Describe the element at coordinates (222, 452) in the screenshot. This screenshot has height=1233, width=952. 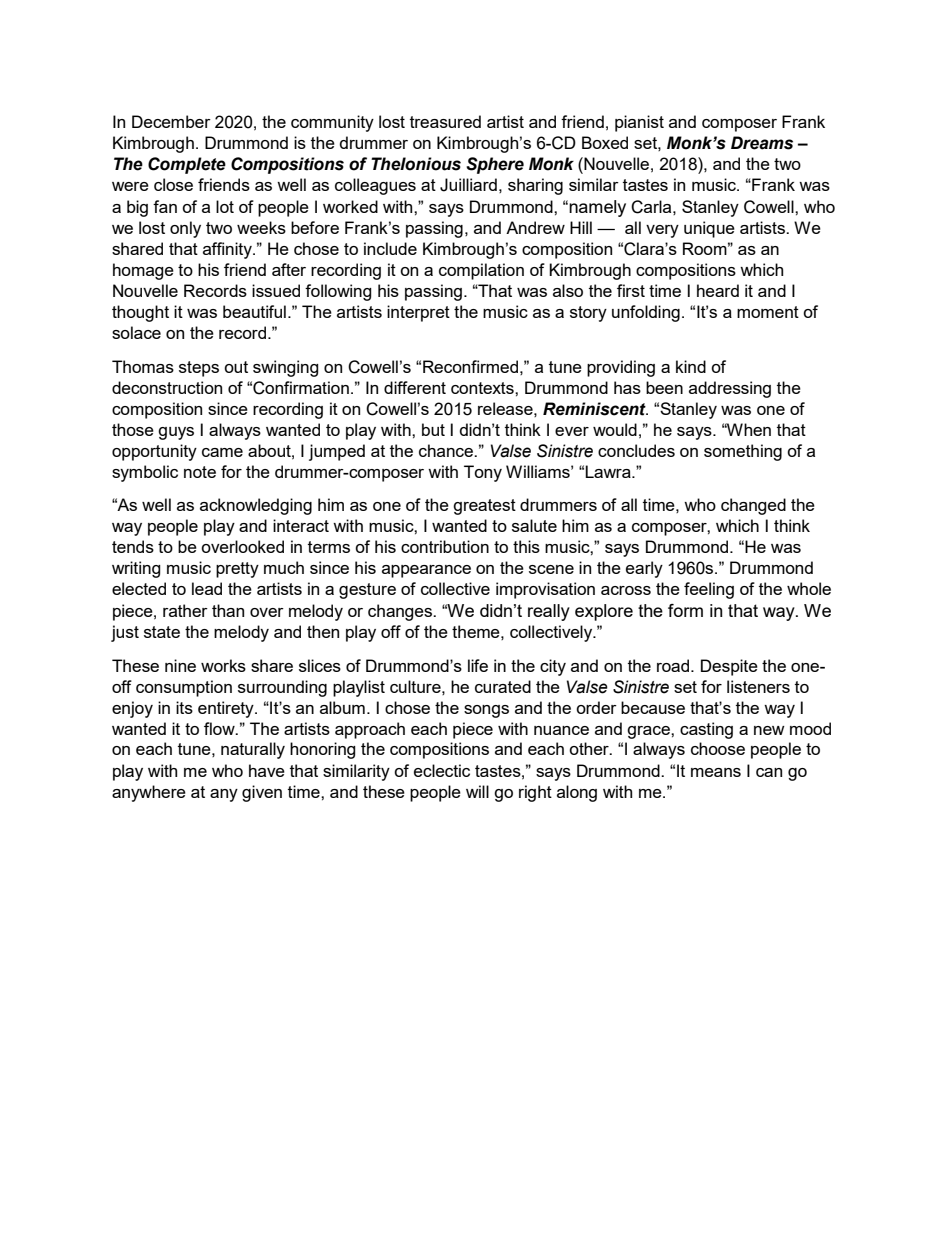
I see `came` at that location.
